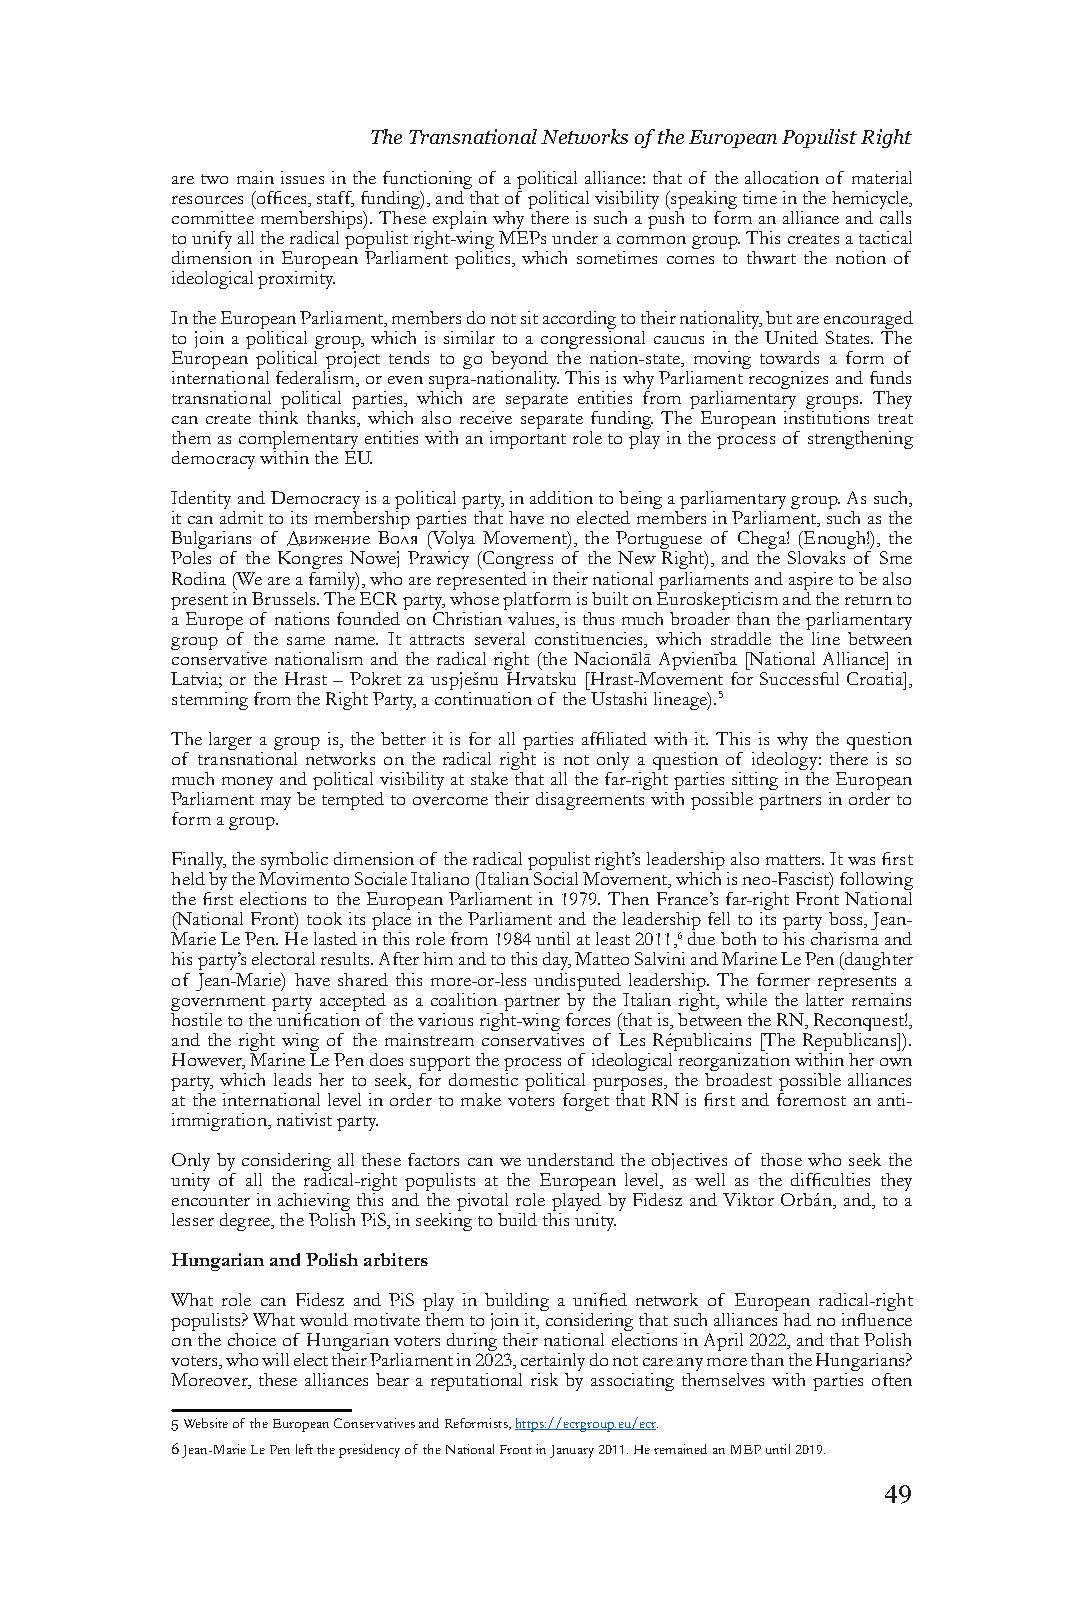 This screenshot has height=1624, width=1083. I want to click on often, so click(892, 1379).
